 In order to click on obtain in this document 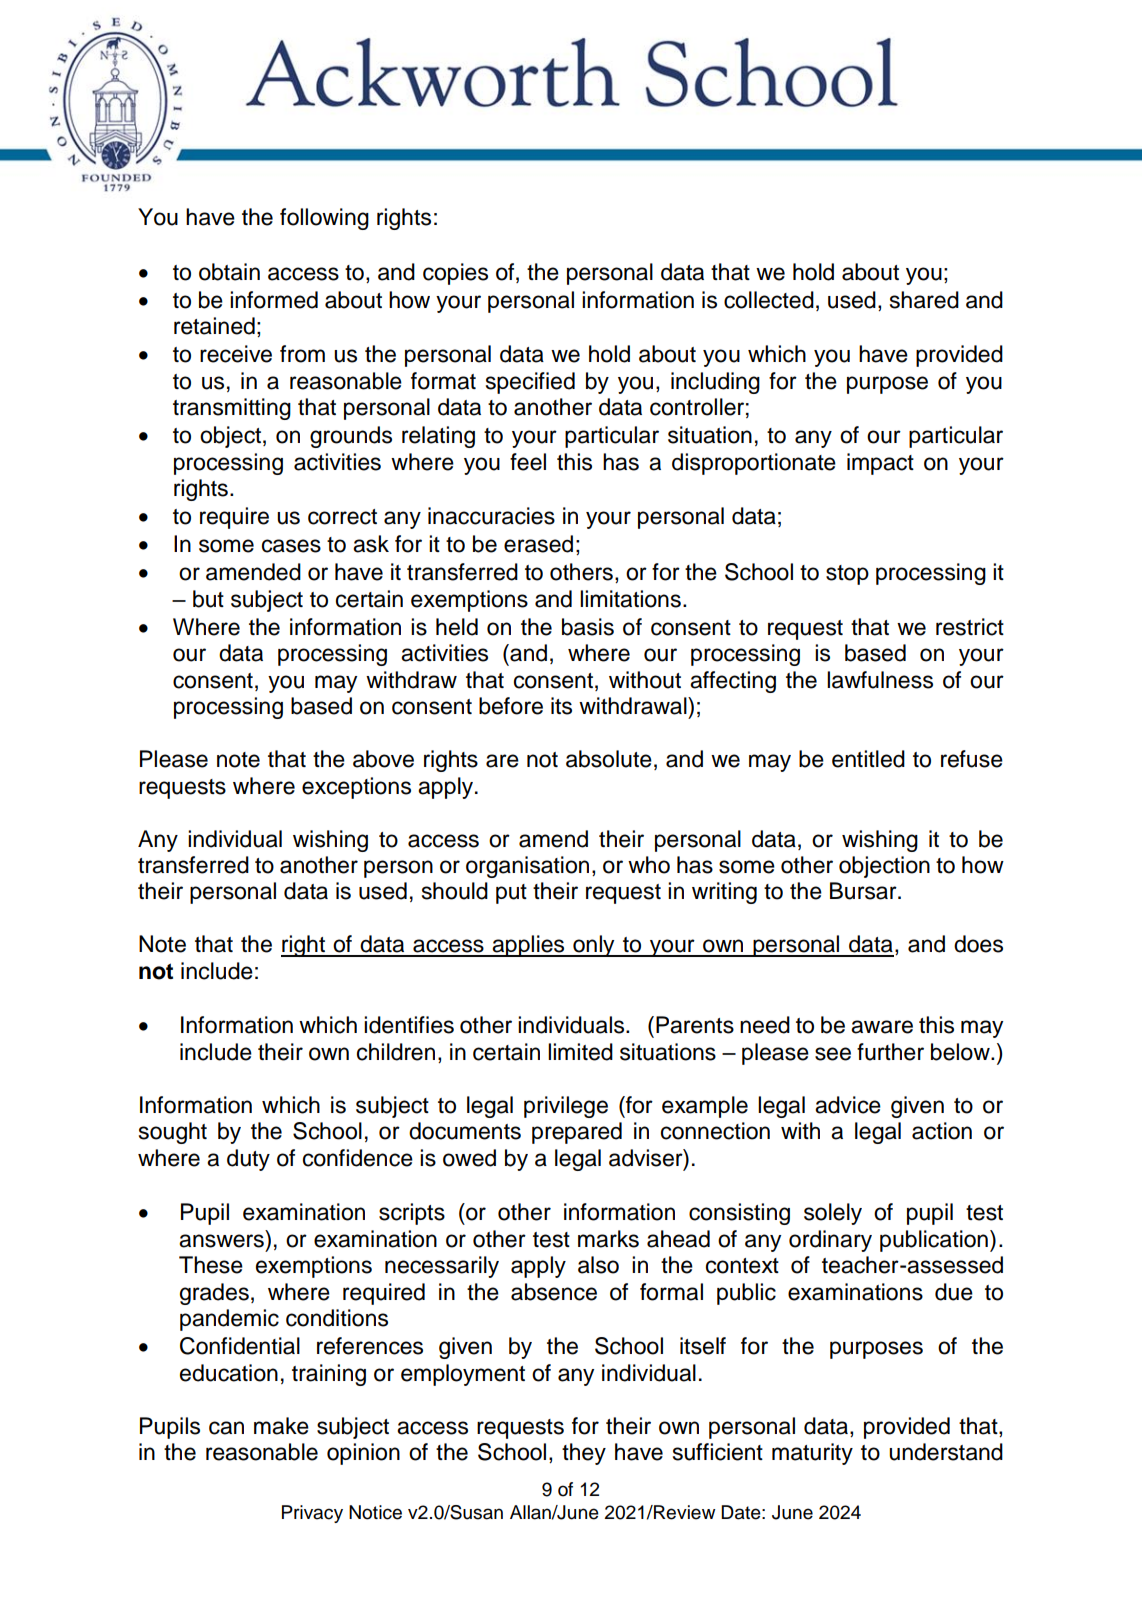, I will do `click(229, 272)`.
